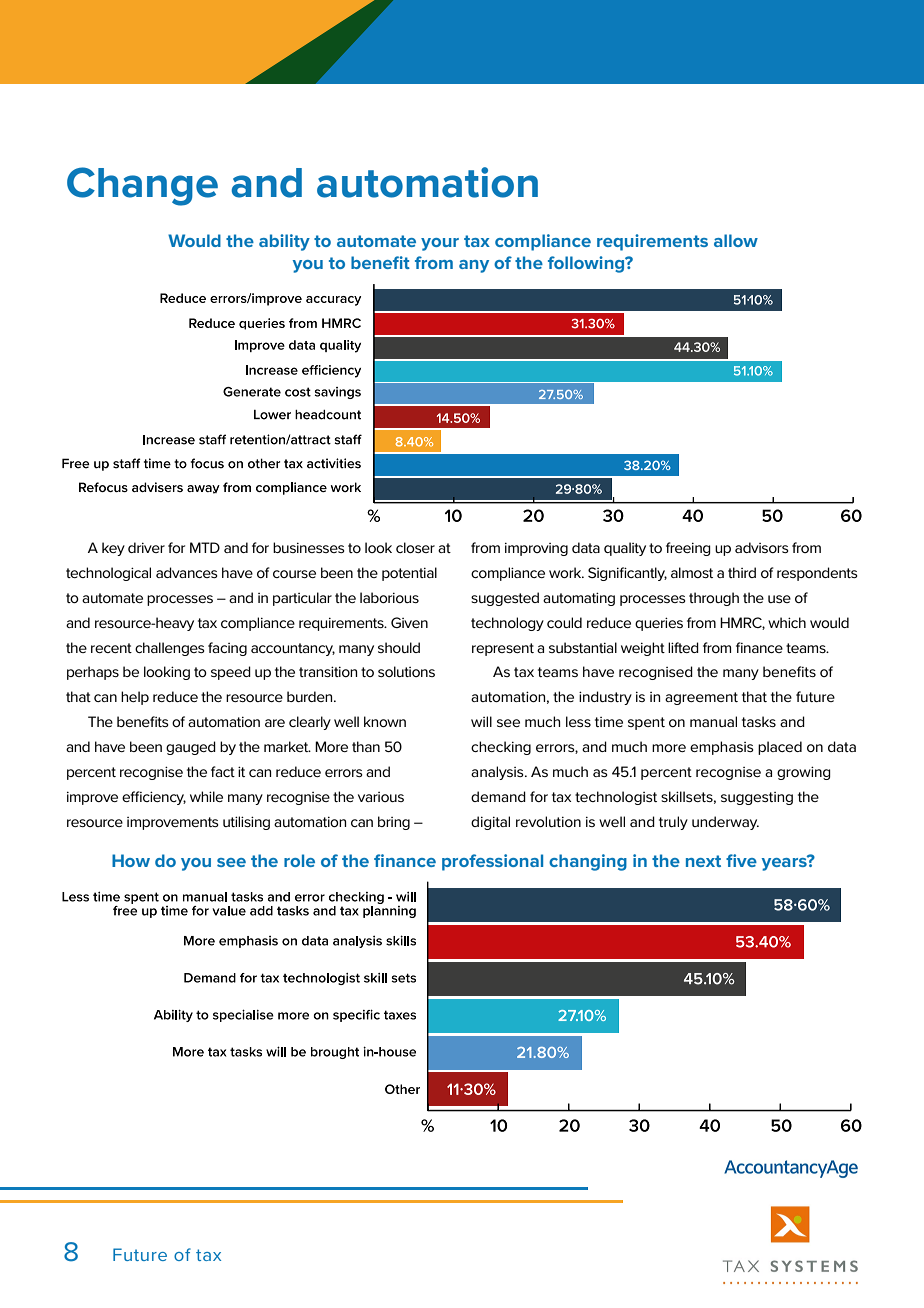  Describe the element at coordinates (492, 862) in the document. I see `professional` at that location.
